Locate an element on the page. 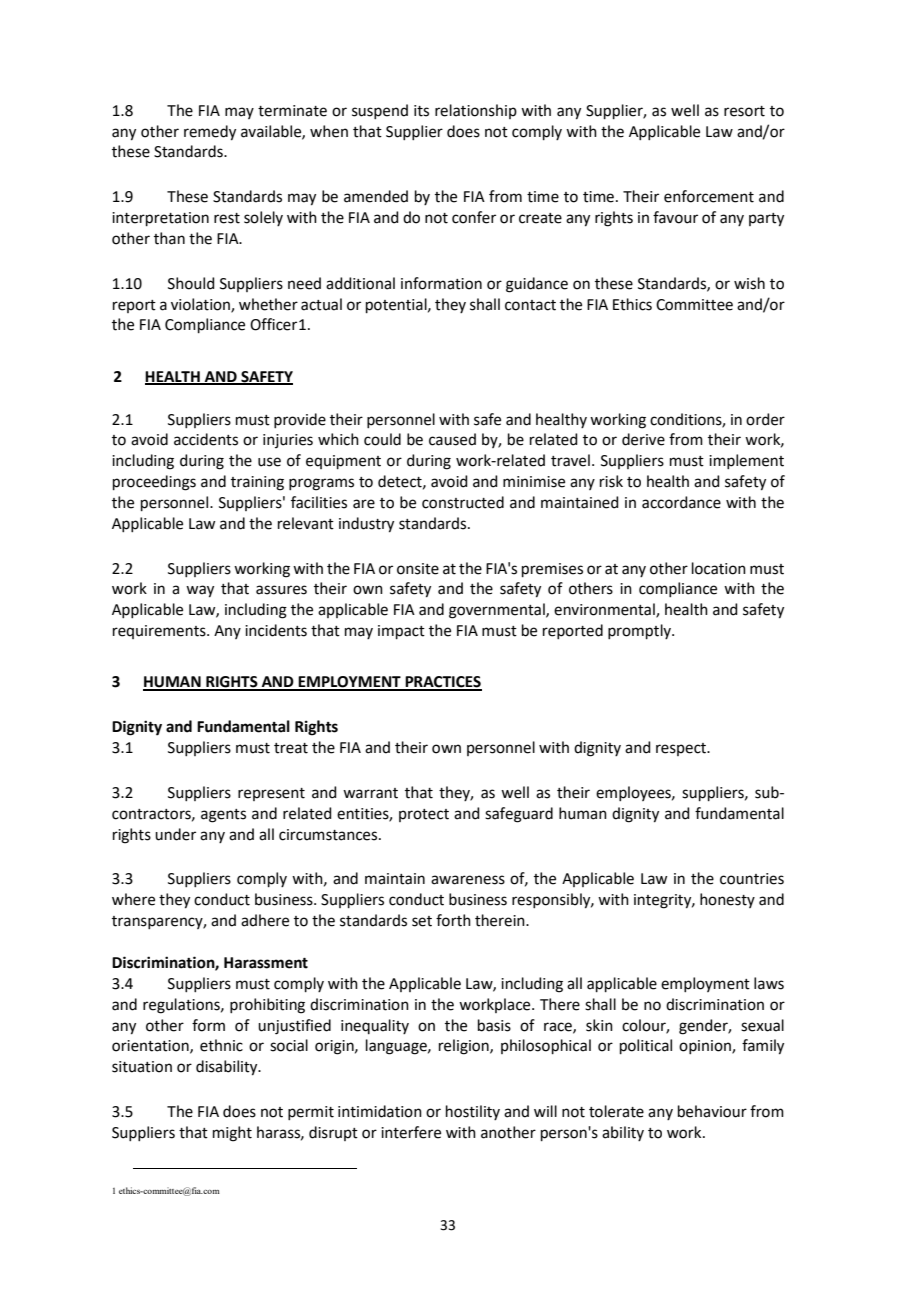 The image size is (924, 1308). awareness is located at coordinates (468, 880).
